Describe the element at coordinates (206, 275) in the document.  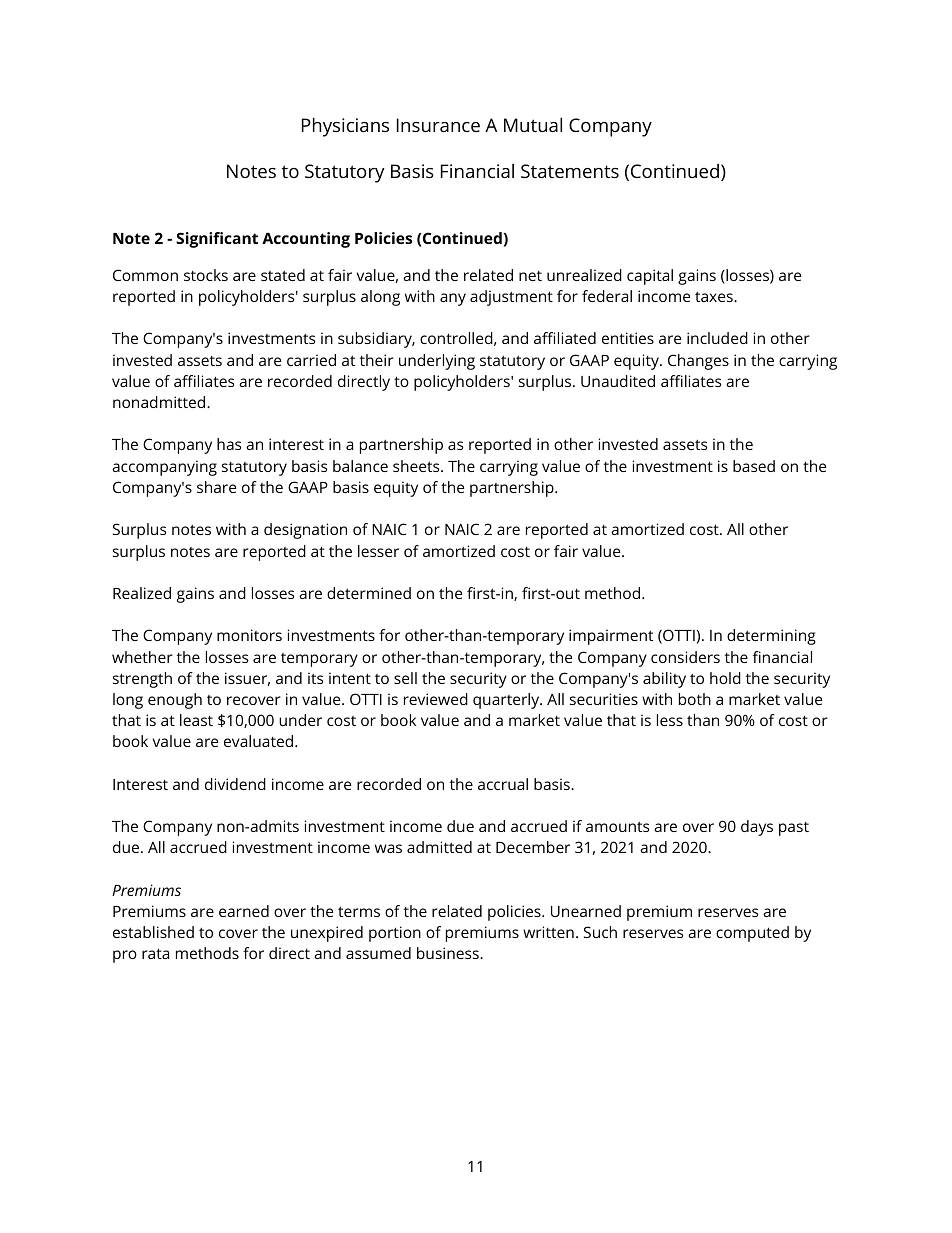
I see `stocks` at that location.
